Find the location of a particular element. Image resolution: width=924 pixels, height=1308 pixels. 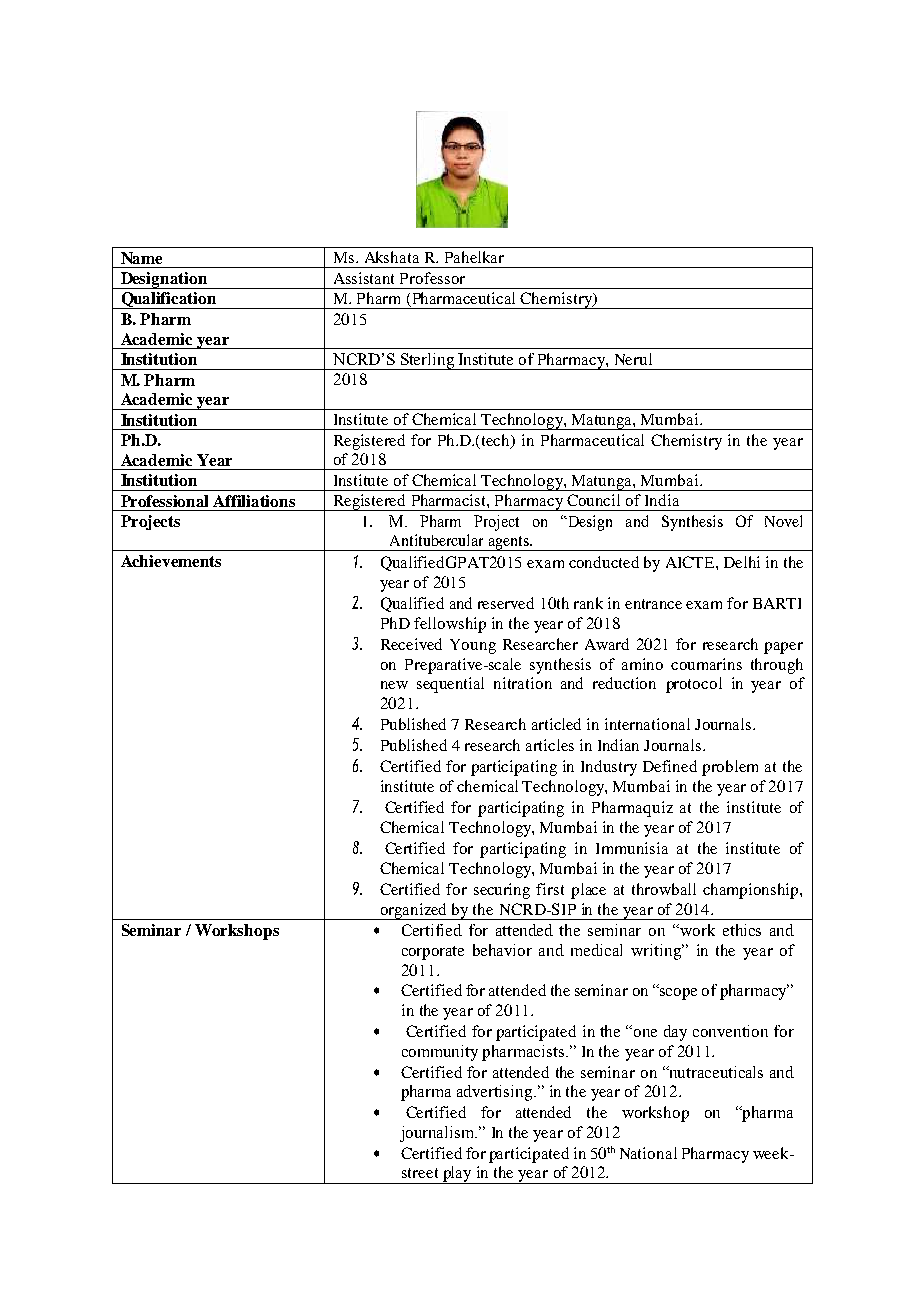

securing is located at coordinates (502, 891).
